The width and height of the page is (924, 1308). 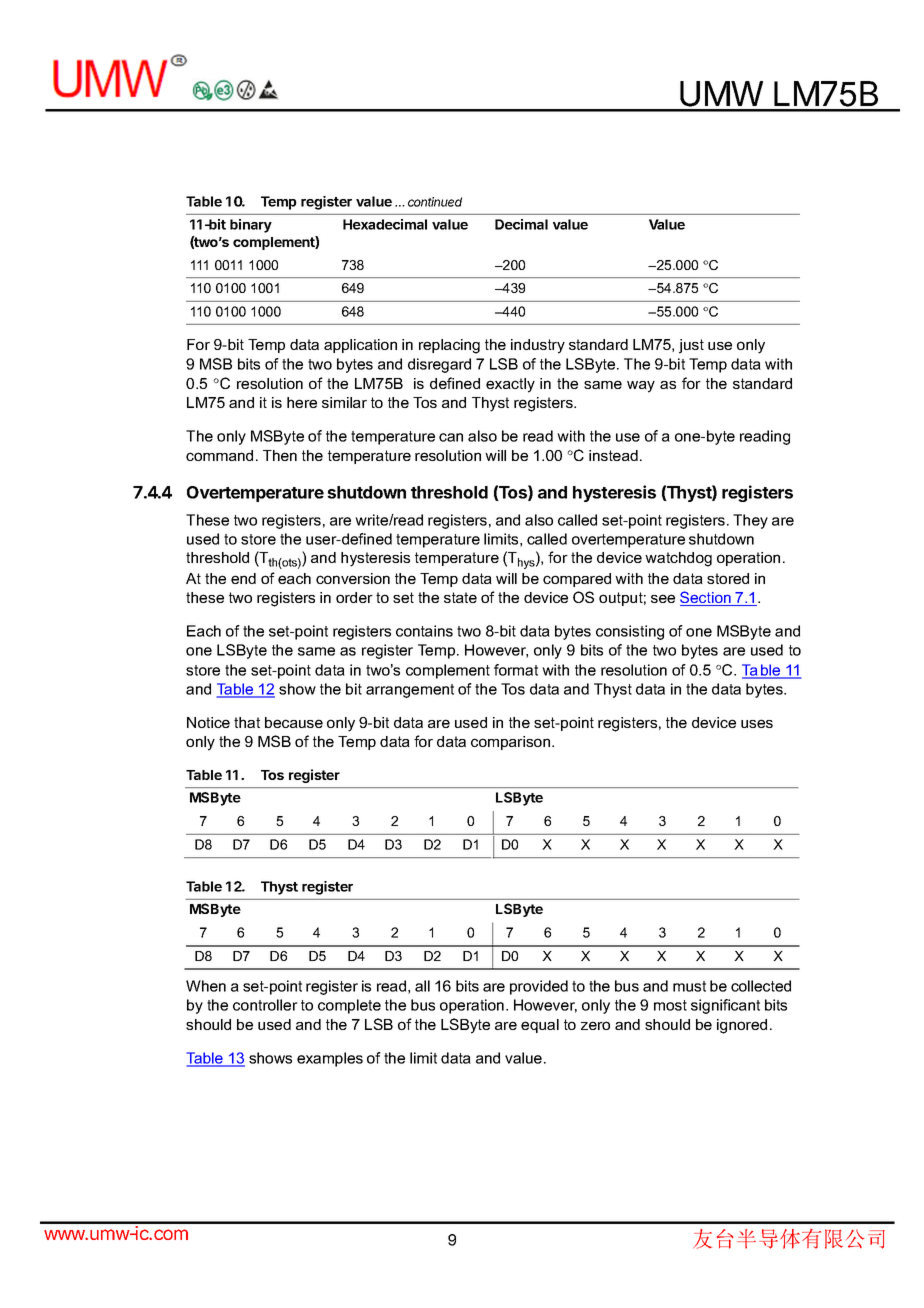 What do you see at coordinates (460, 597) in the page?
I see `state` at bounding box center [460, 597].
